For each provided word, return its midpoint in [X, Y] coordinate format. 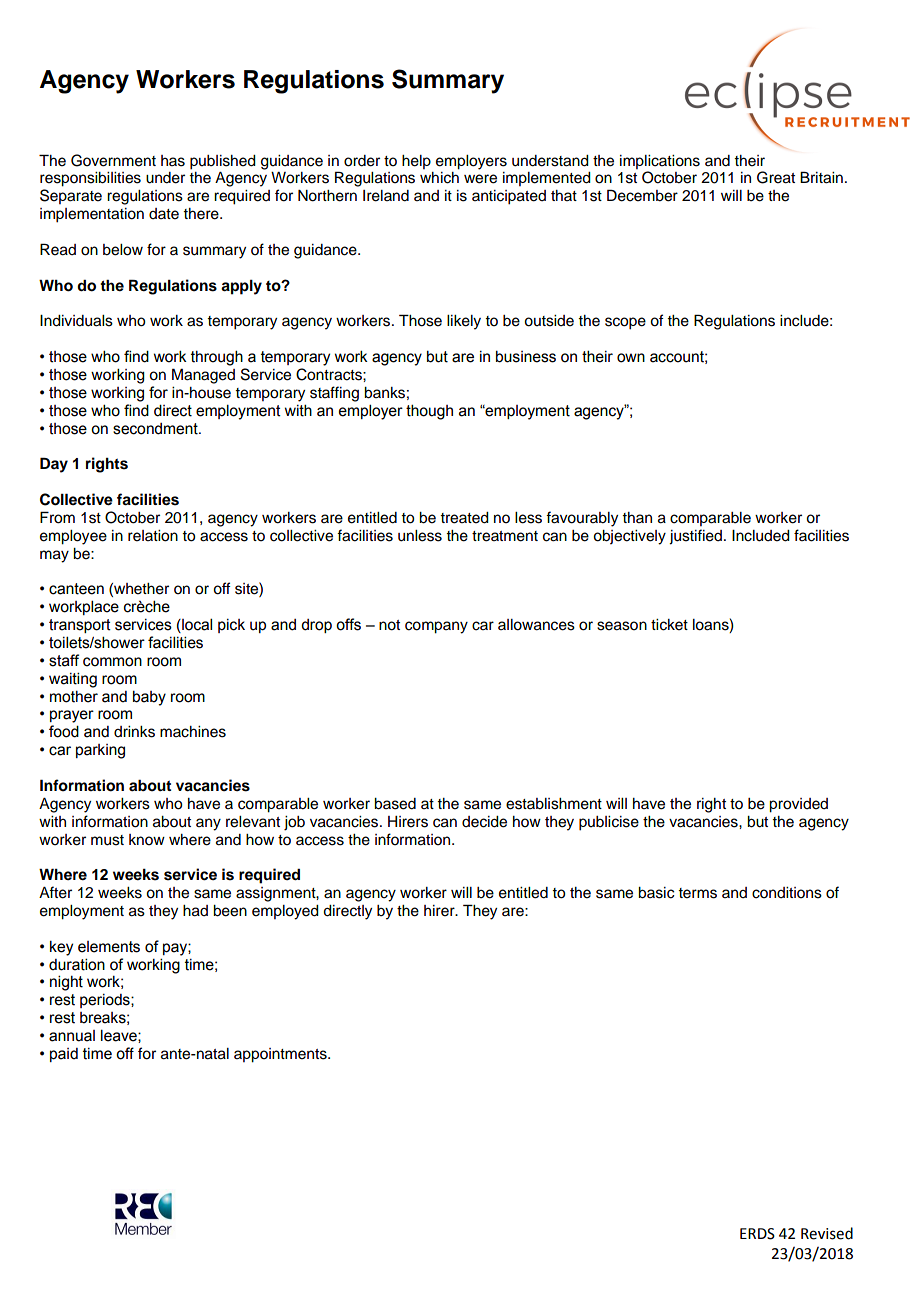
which [439, 178]
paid [64, 1055]
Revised [827, 1233]
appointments [281, 1055]
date [164, 214]
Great [776, 177]
